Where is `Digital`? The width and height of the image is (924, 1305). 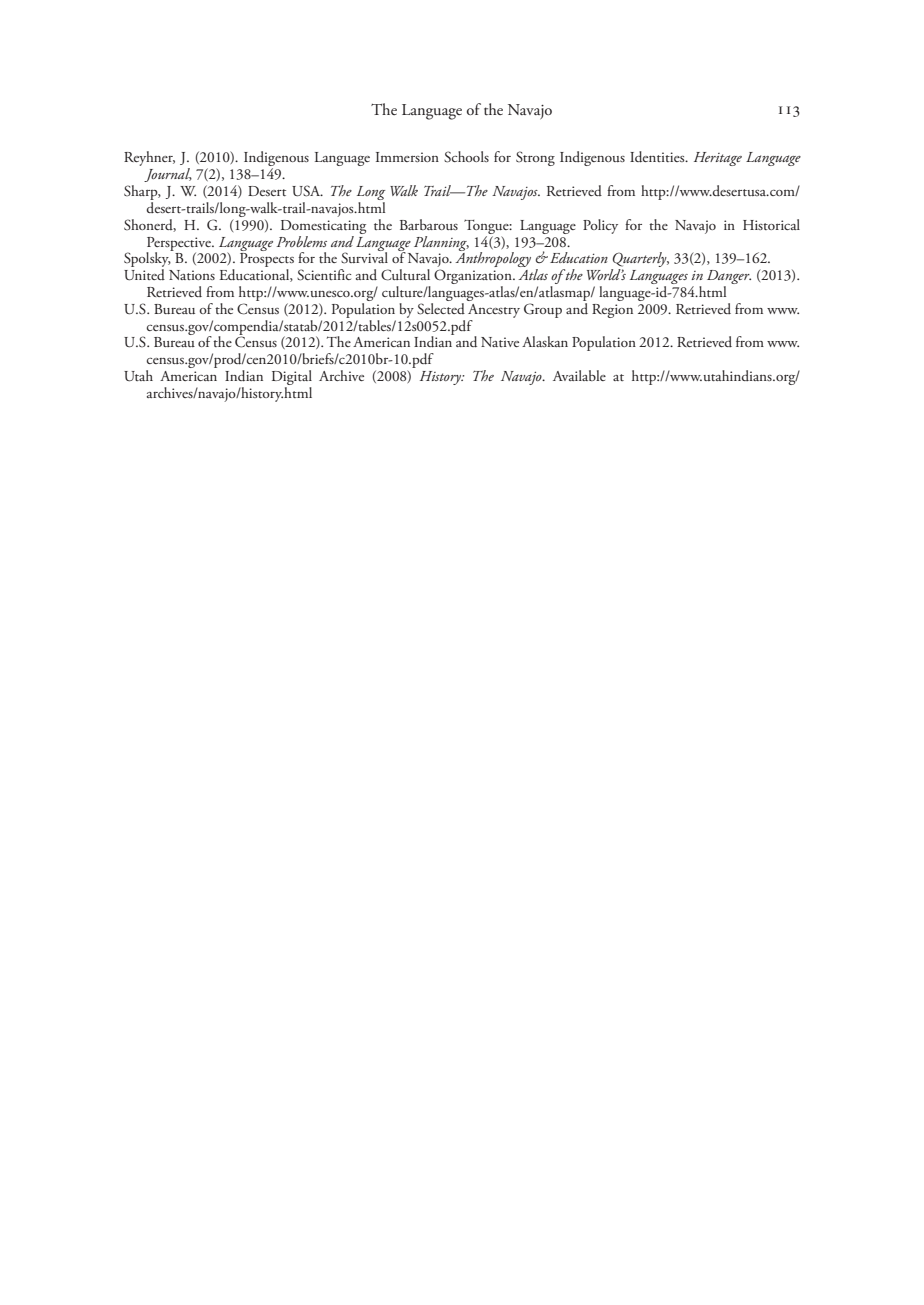 Digital is located at coordinates (292, 379).
